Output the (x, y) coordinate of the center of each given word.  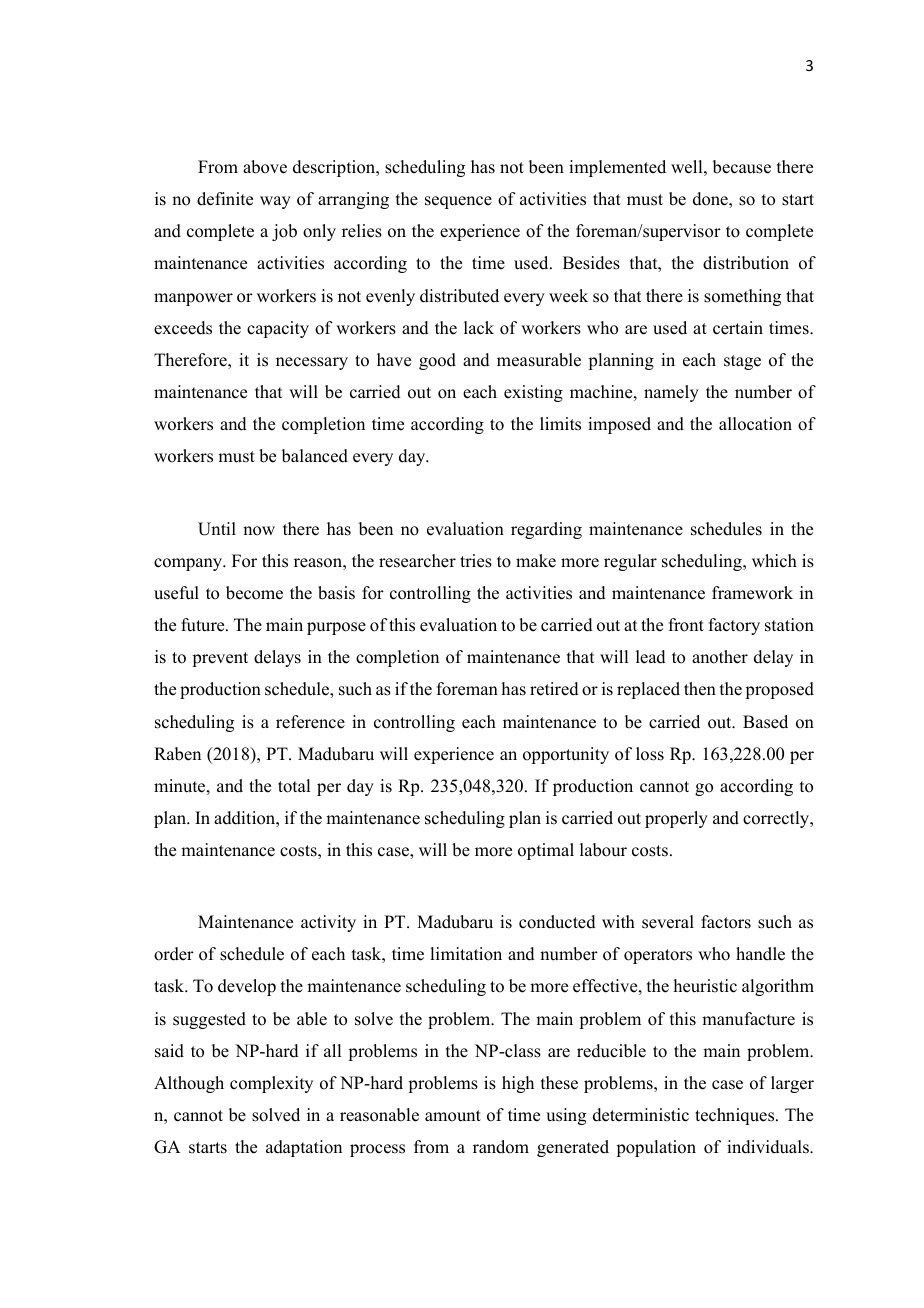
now (259, 531)
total (294, 786)
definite (225, 199)
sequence (458, 202)
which (774, 561)
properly (676, 819)
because (742, 167)
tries (476, 561)
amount (453, 1116)
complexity (271, 1084)
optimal (546, 851)
